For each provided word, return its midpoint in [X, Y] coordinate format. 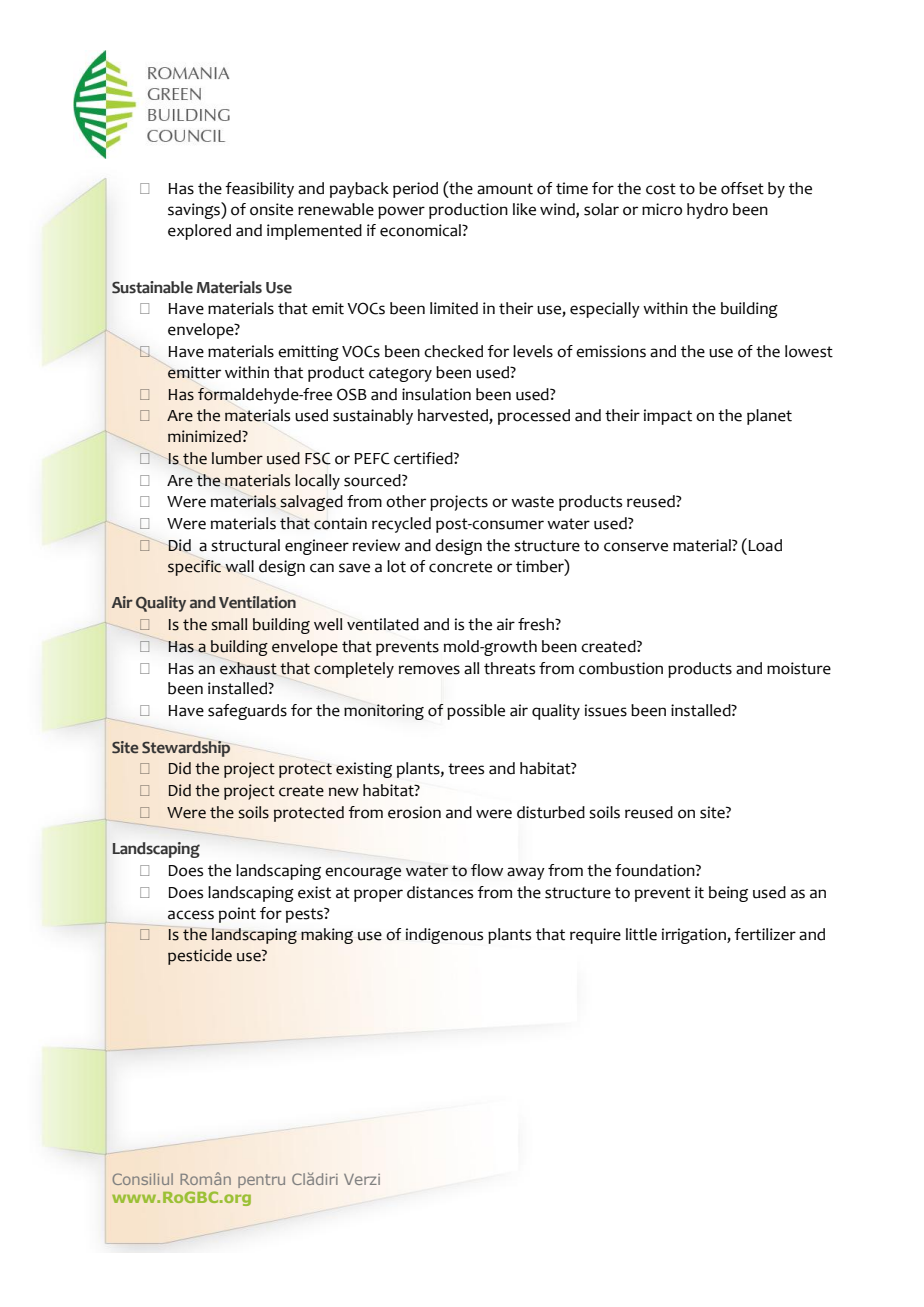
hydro [707, 211]
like [524, 209]
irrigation [695, 936]
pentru [261, 1181]
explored [199, 232]
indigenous [444, 936]
